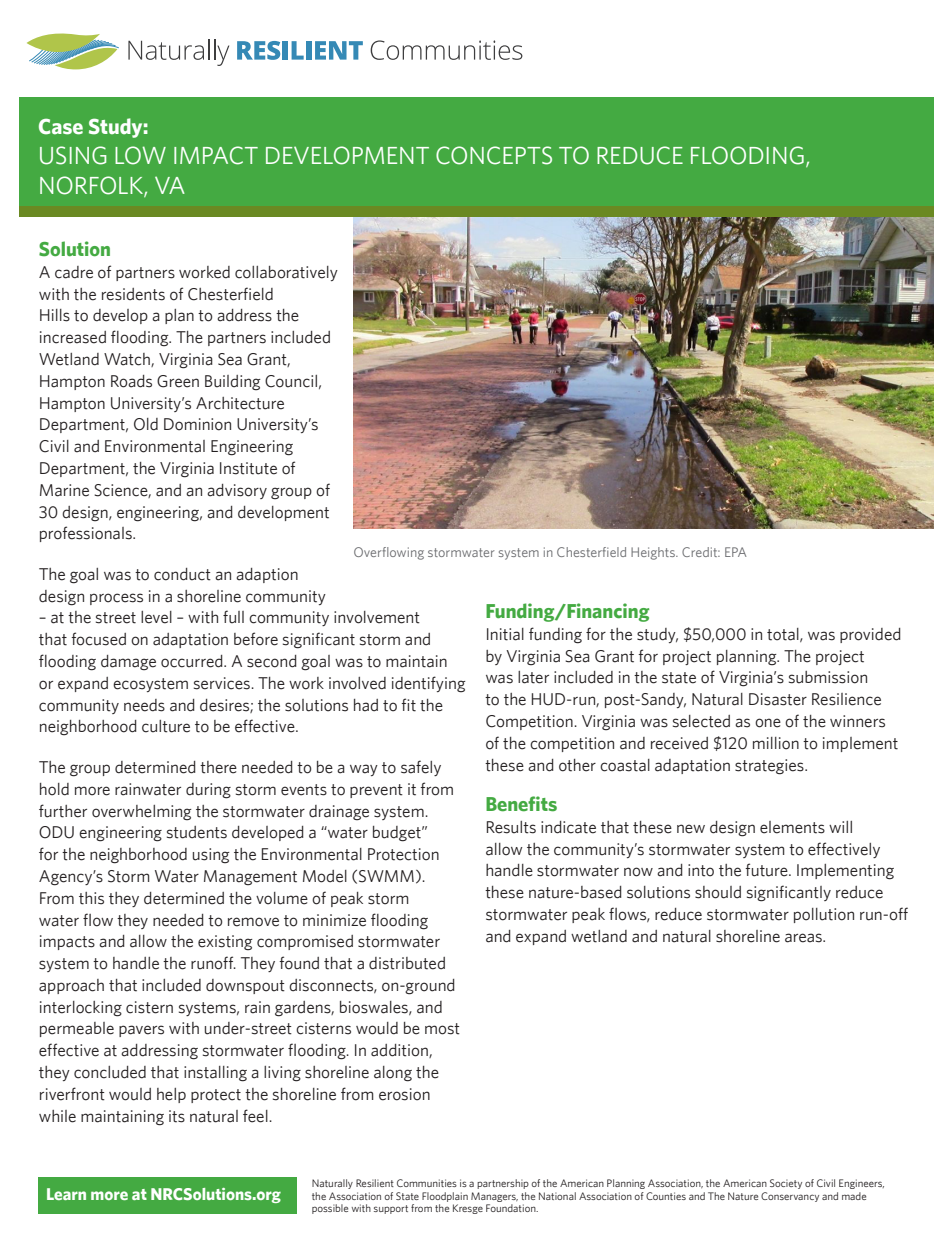 This document has width=952, height=1233. I want to click on Case, so click(61, 126).
